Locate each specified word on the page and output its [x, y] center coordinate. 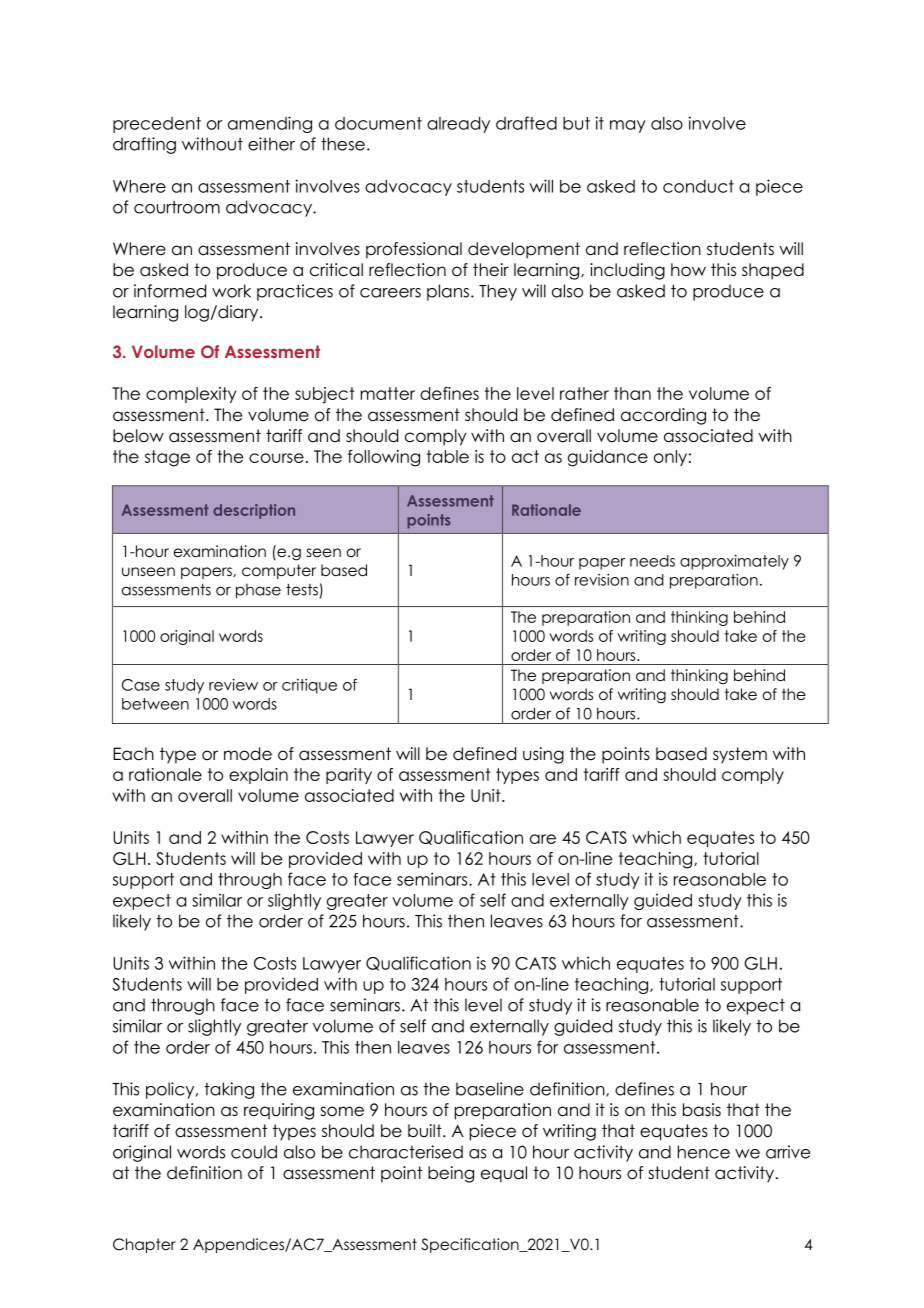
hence [704, 1152]
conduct [698, 186]
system [740, 755]
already [458, 125]
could [254, 1152]
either [271, 144]
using [543, 755]
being [451, 1174]
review [233, 685]
